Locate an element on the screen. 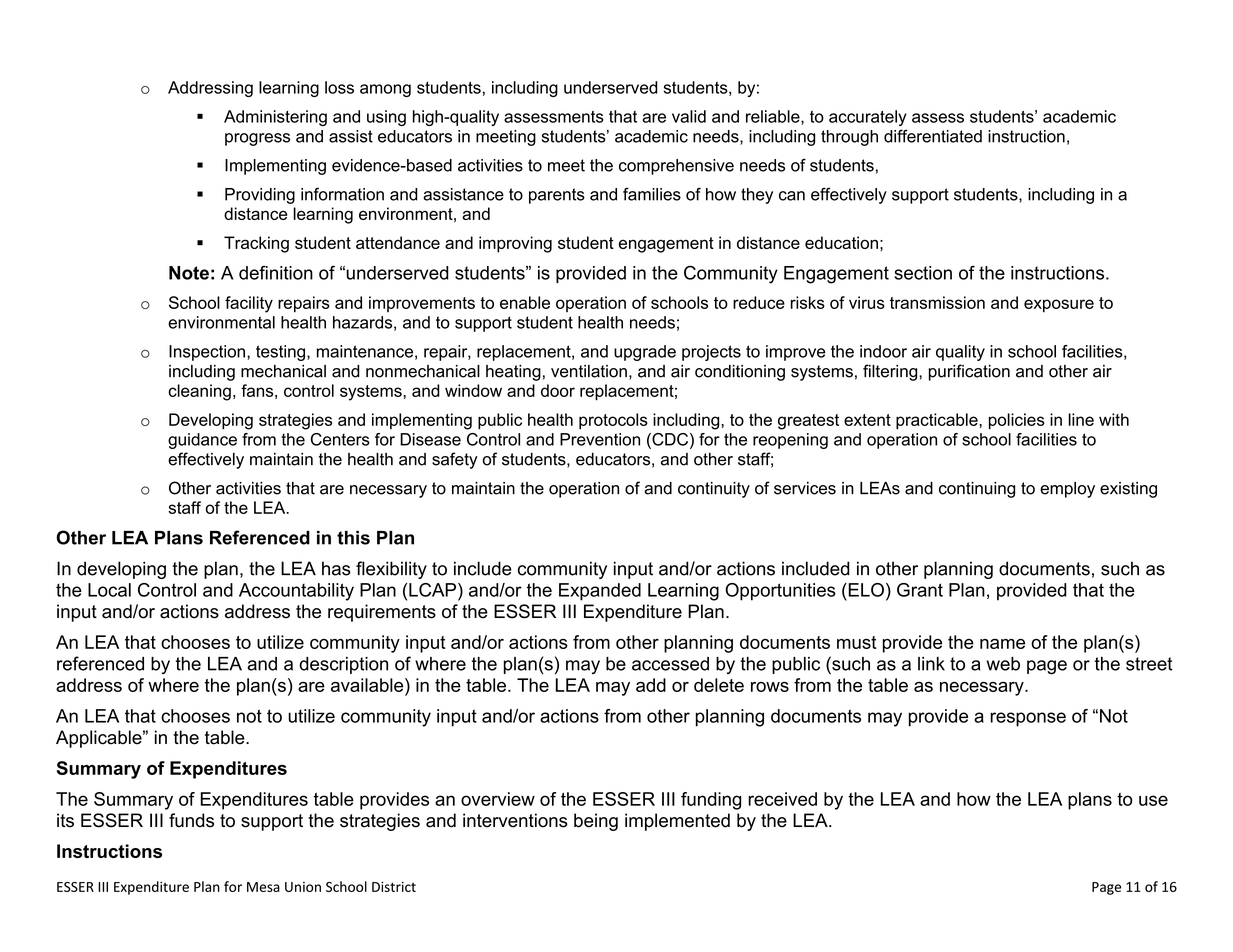 The image size is (1233, 952). name is located at coordinates (1002, 644).
